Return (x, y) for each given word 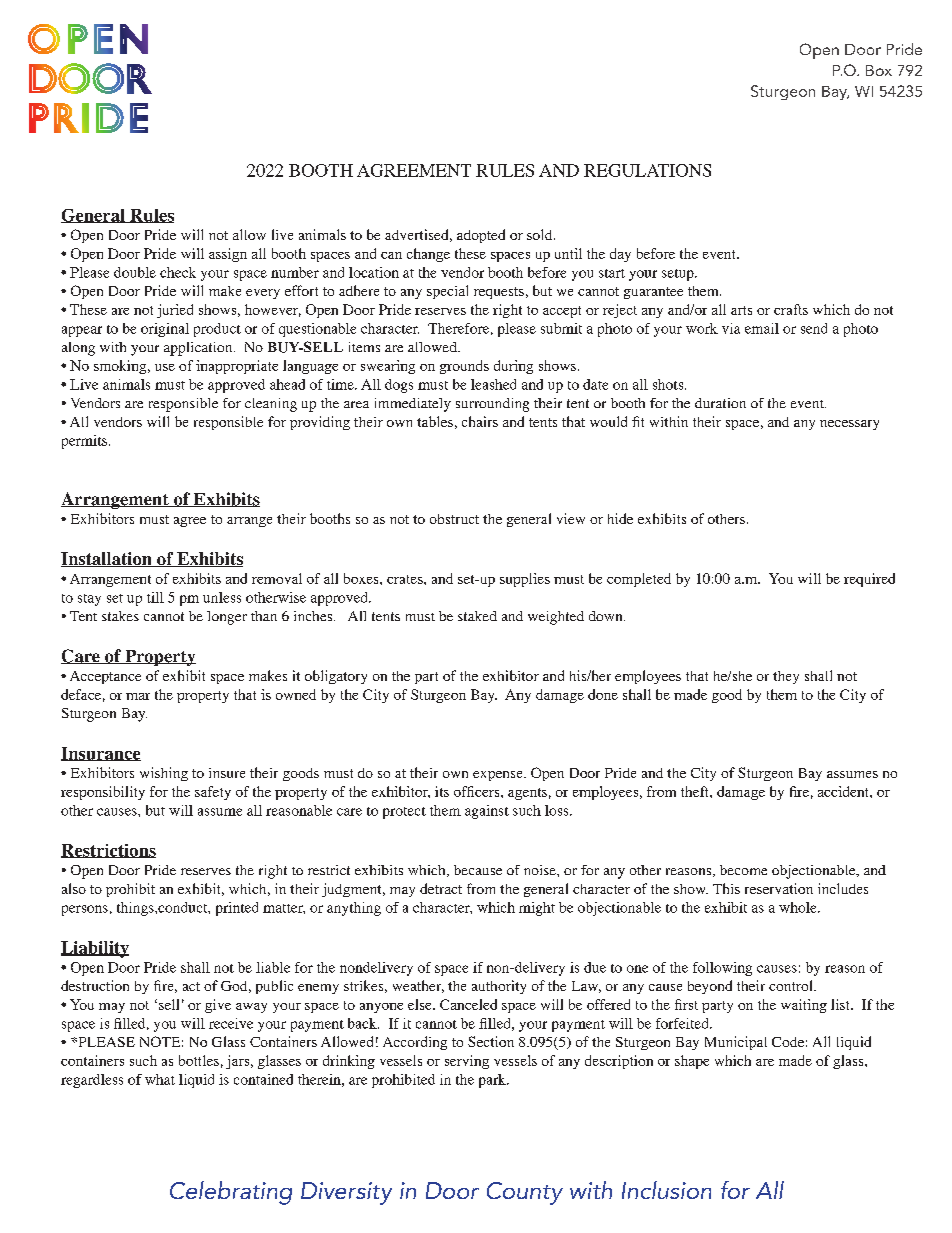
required (869, 580)
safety (213, 793)
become (743, 870)
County (525, 1193)
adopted (481, 236)
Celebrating (231, 1193)
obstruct (454, 519)
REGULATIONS (647, 170)
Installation (107, 559)
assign (228, 255)
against (487, 812)
